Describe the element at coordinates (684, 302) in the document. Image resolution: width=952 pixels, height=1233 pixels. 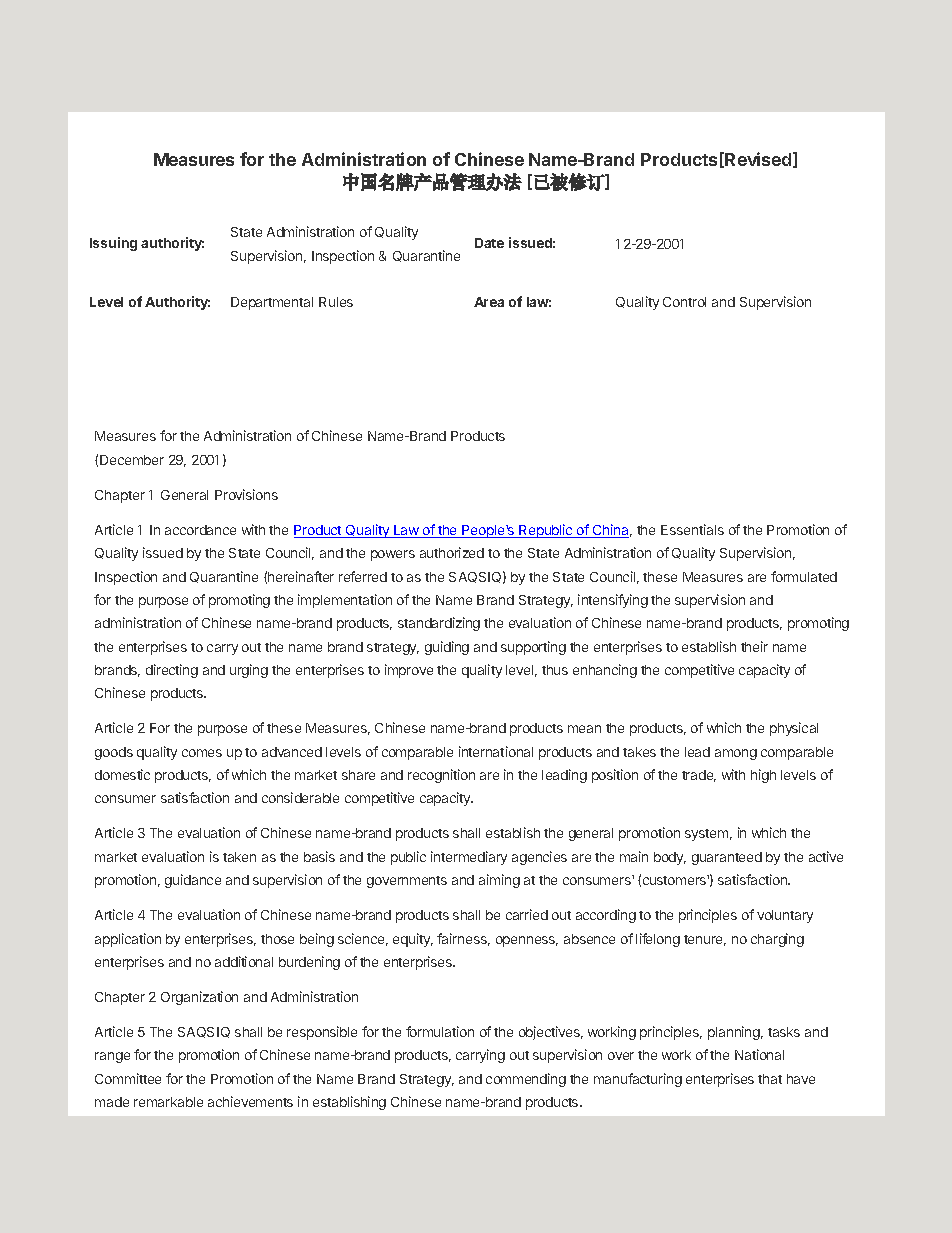
I see `Control` at that location.
